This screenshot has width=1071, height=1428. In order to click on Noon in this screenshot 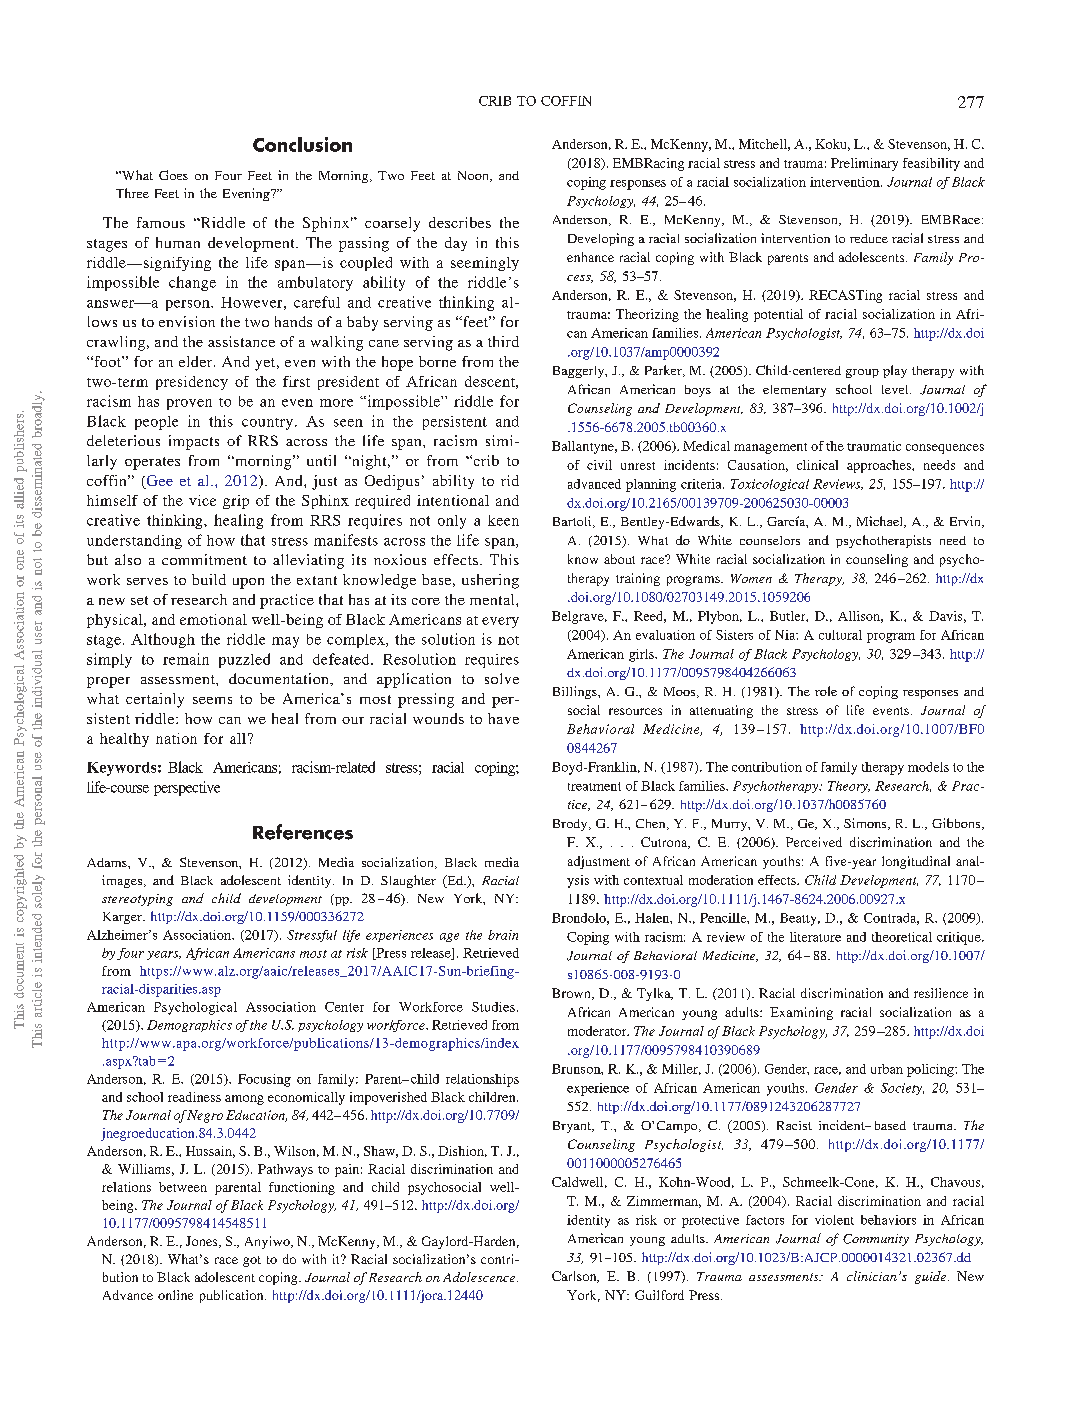, I will do `click(474, 176)`.
